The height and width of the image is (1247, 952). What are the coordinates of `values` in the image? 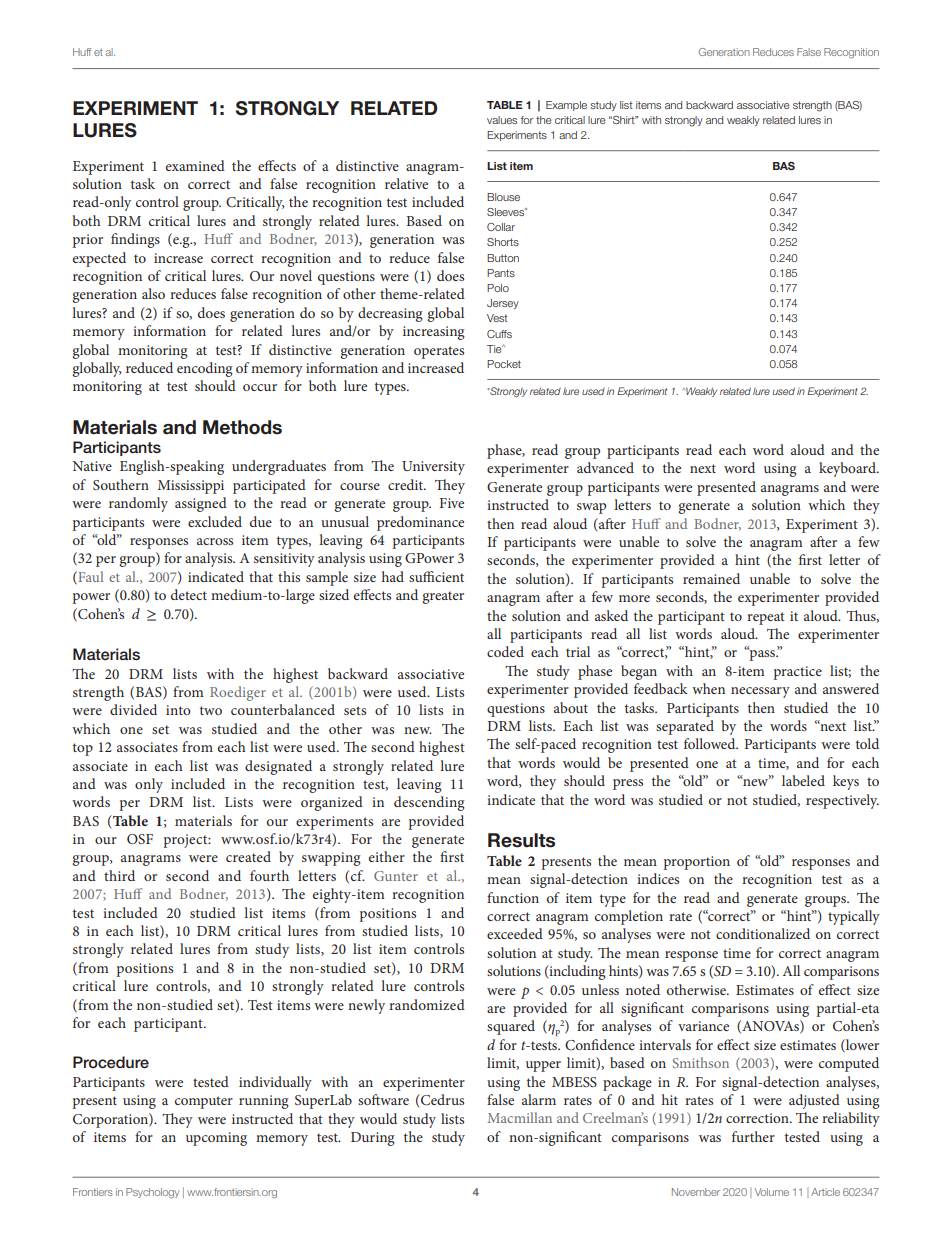 It's located at (502, 120).
